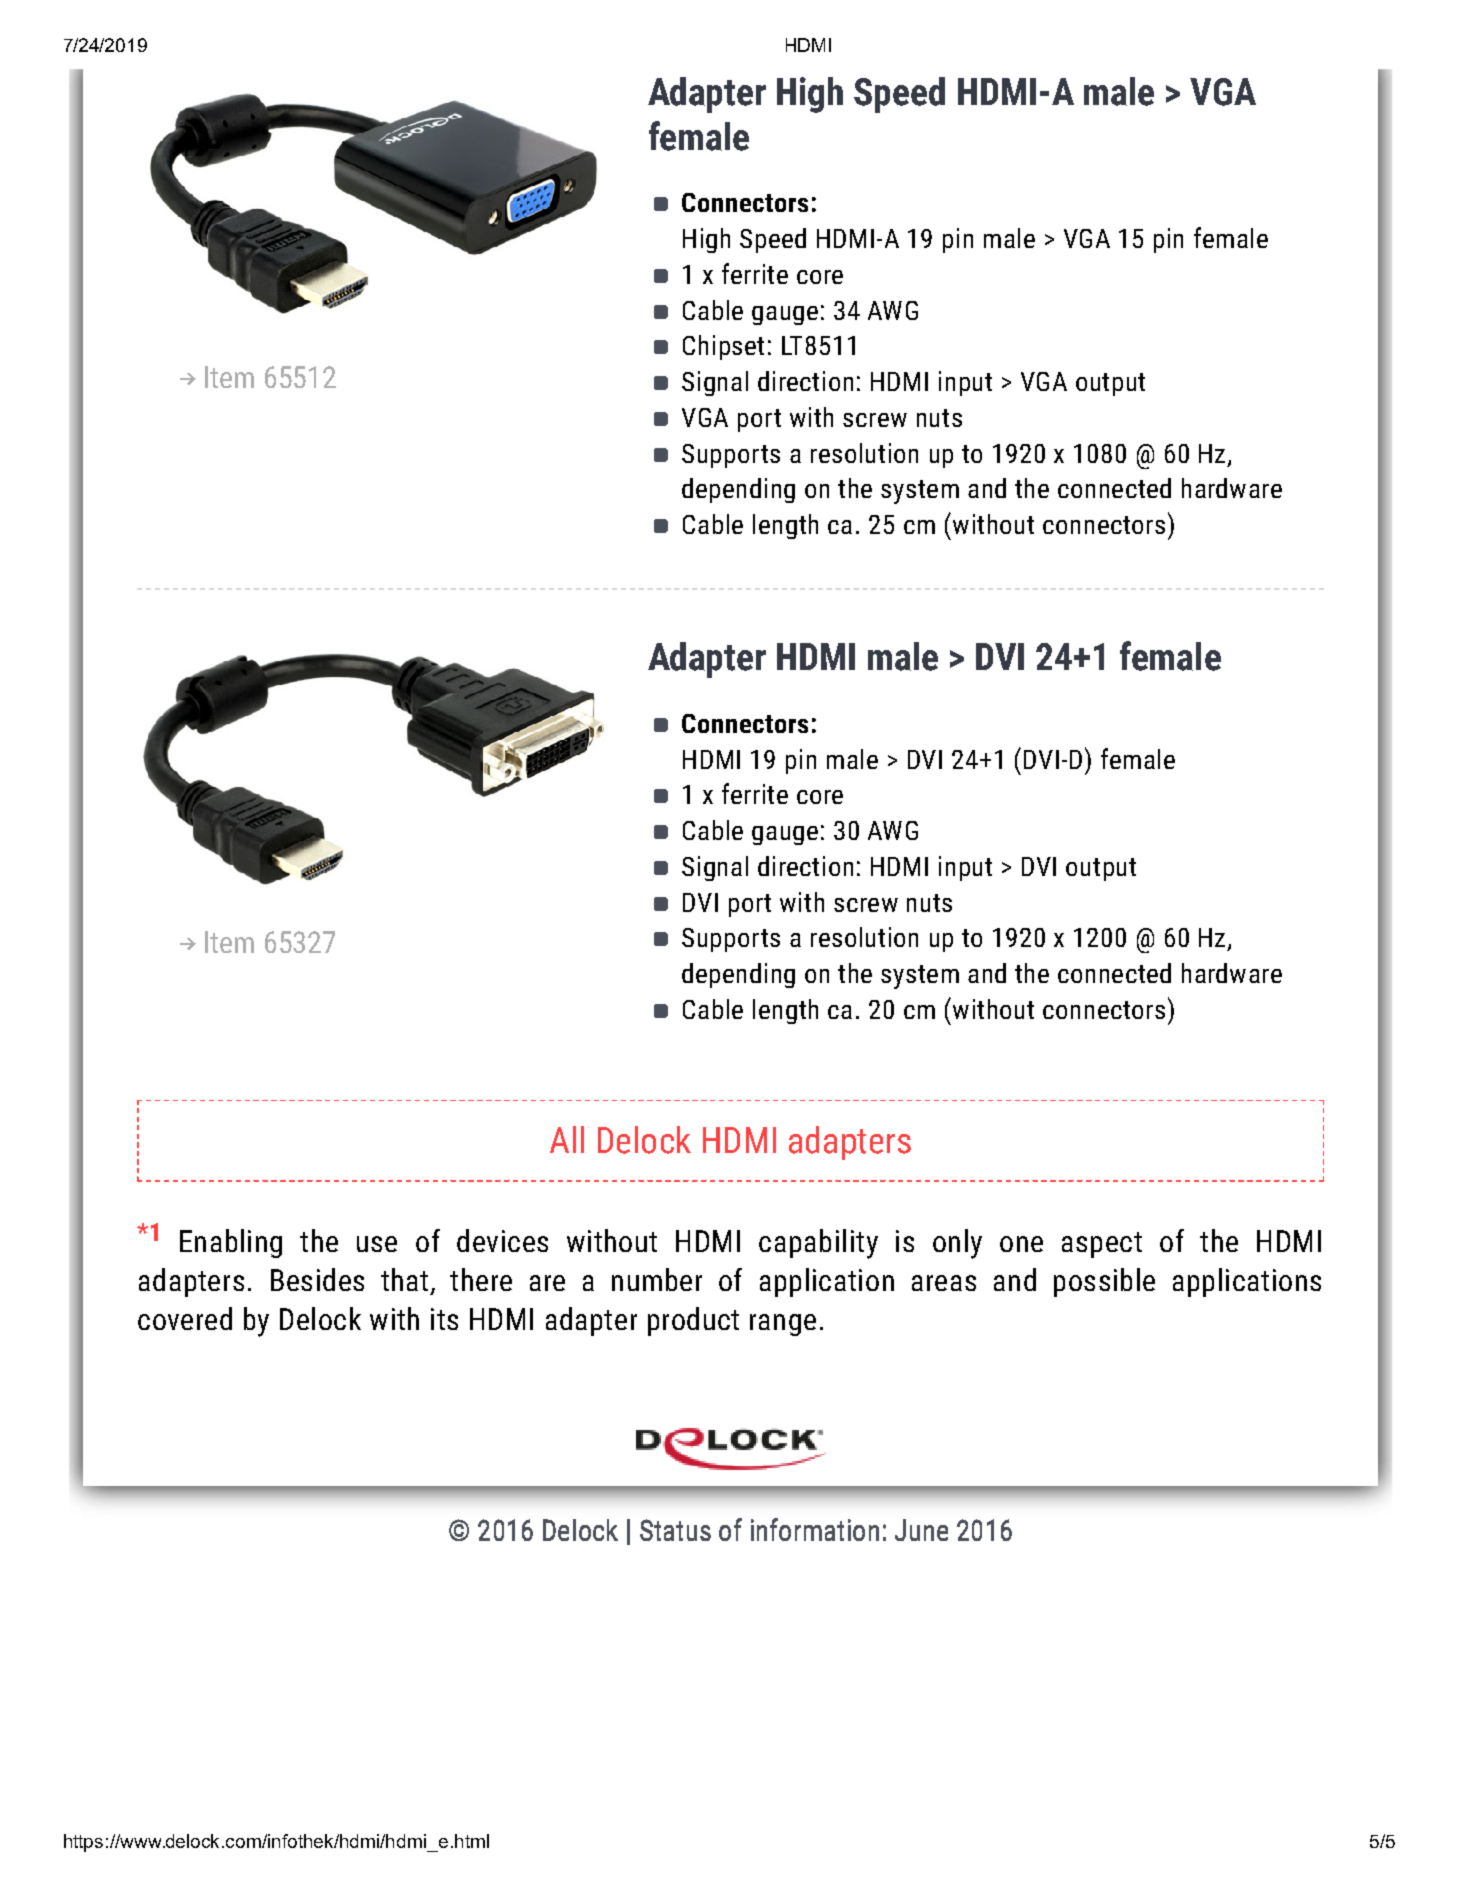 This screenshot has width=1459, height=1889. Describe the element at coordinates (377, 1244) in the screenshot. I see `use` at that location.
